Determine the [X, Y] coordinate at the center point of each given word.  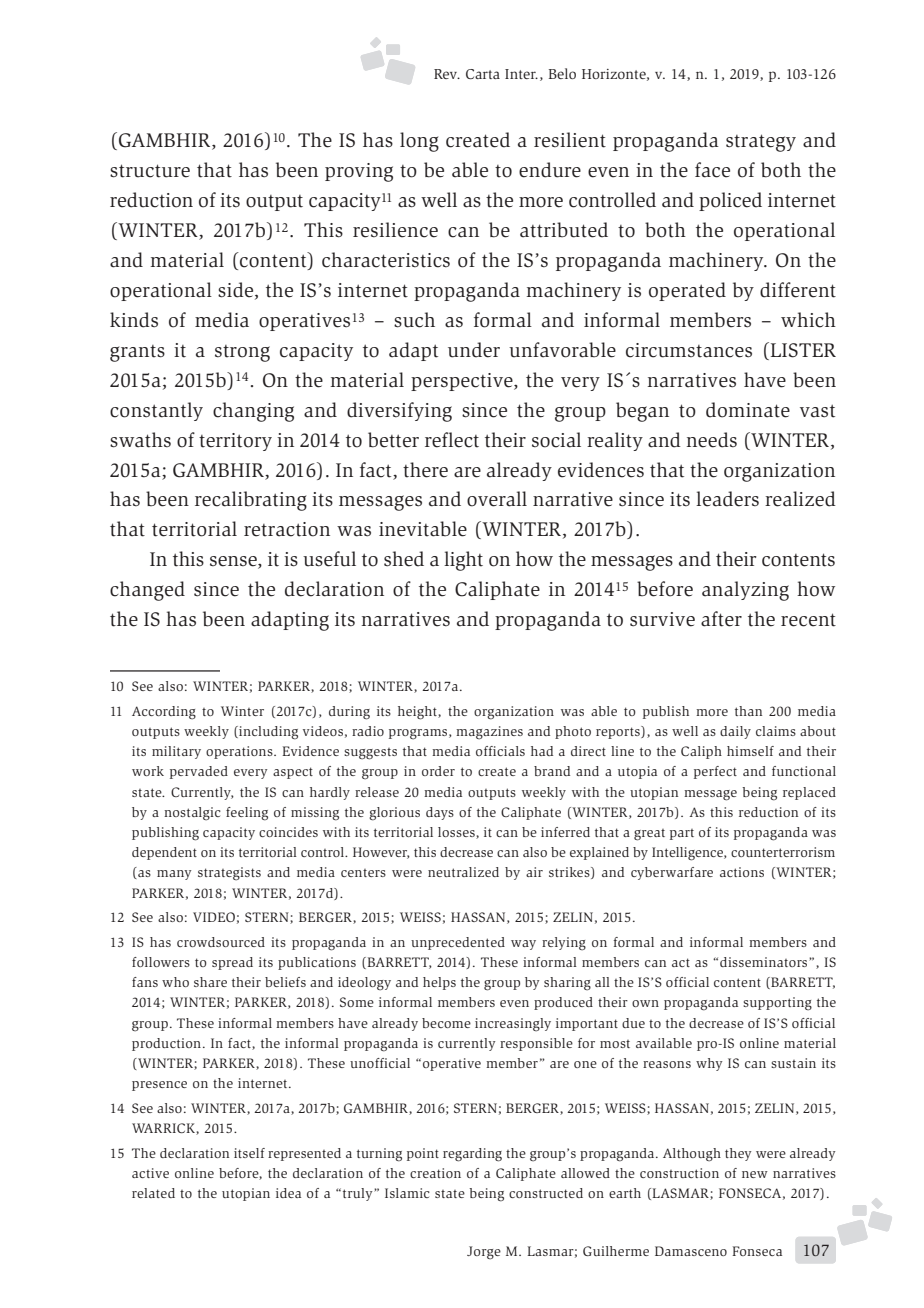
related [153, 1193]
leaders [727, 499]
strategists [229, 874]
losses [457, 833]
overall [497, 499]
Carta [483, 74]
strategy [761, 143]
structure [150, 171]
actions [742, 872]
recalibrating [251, 501]
